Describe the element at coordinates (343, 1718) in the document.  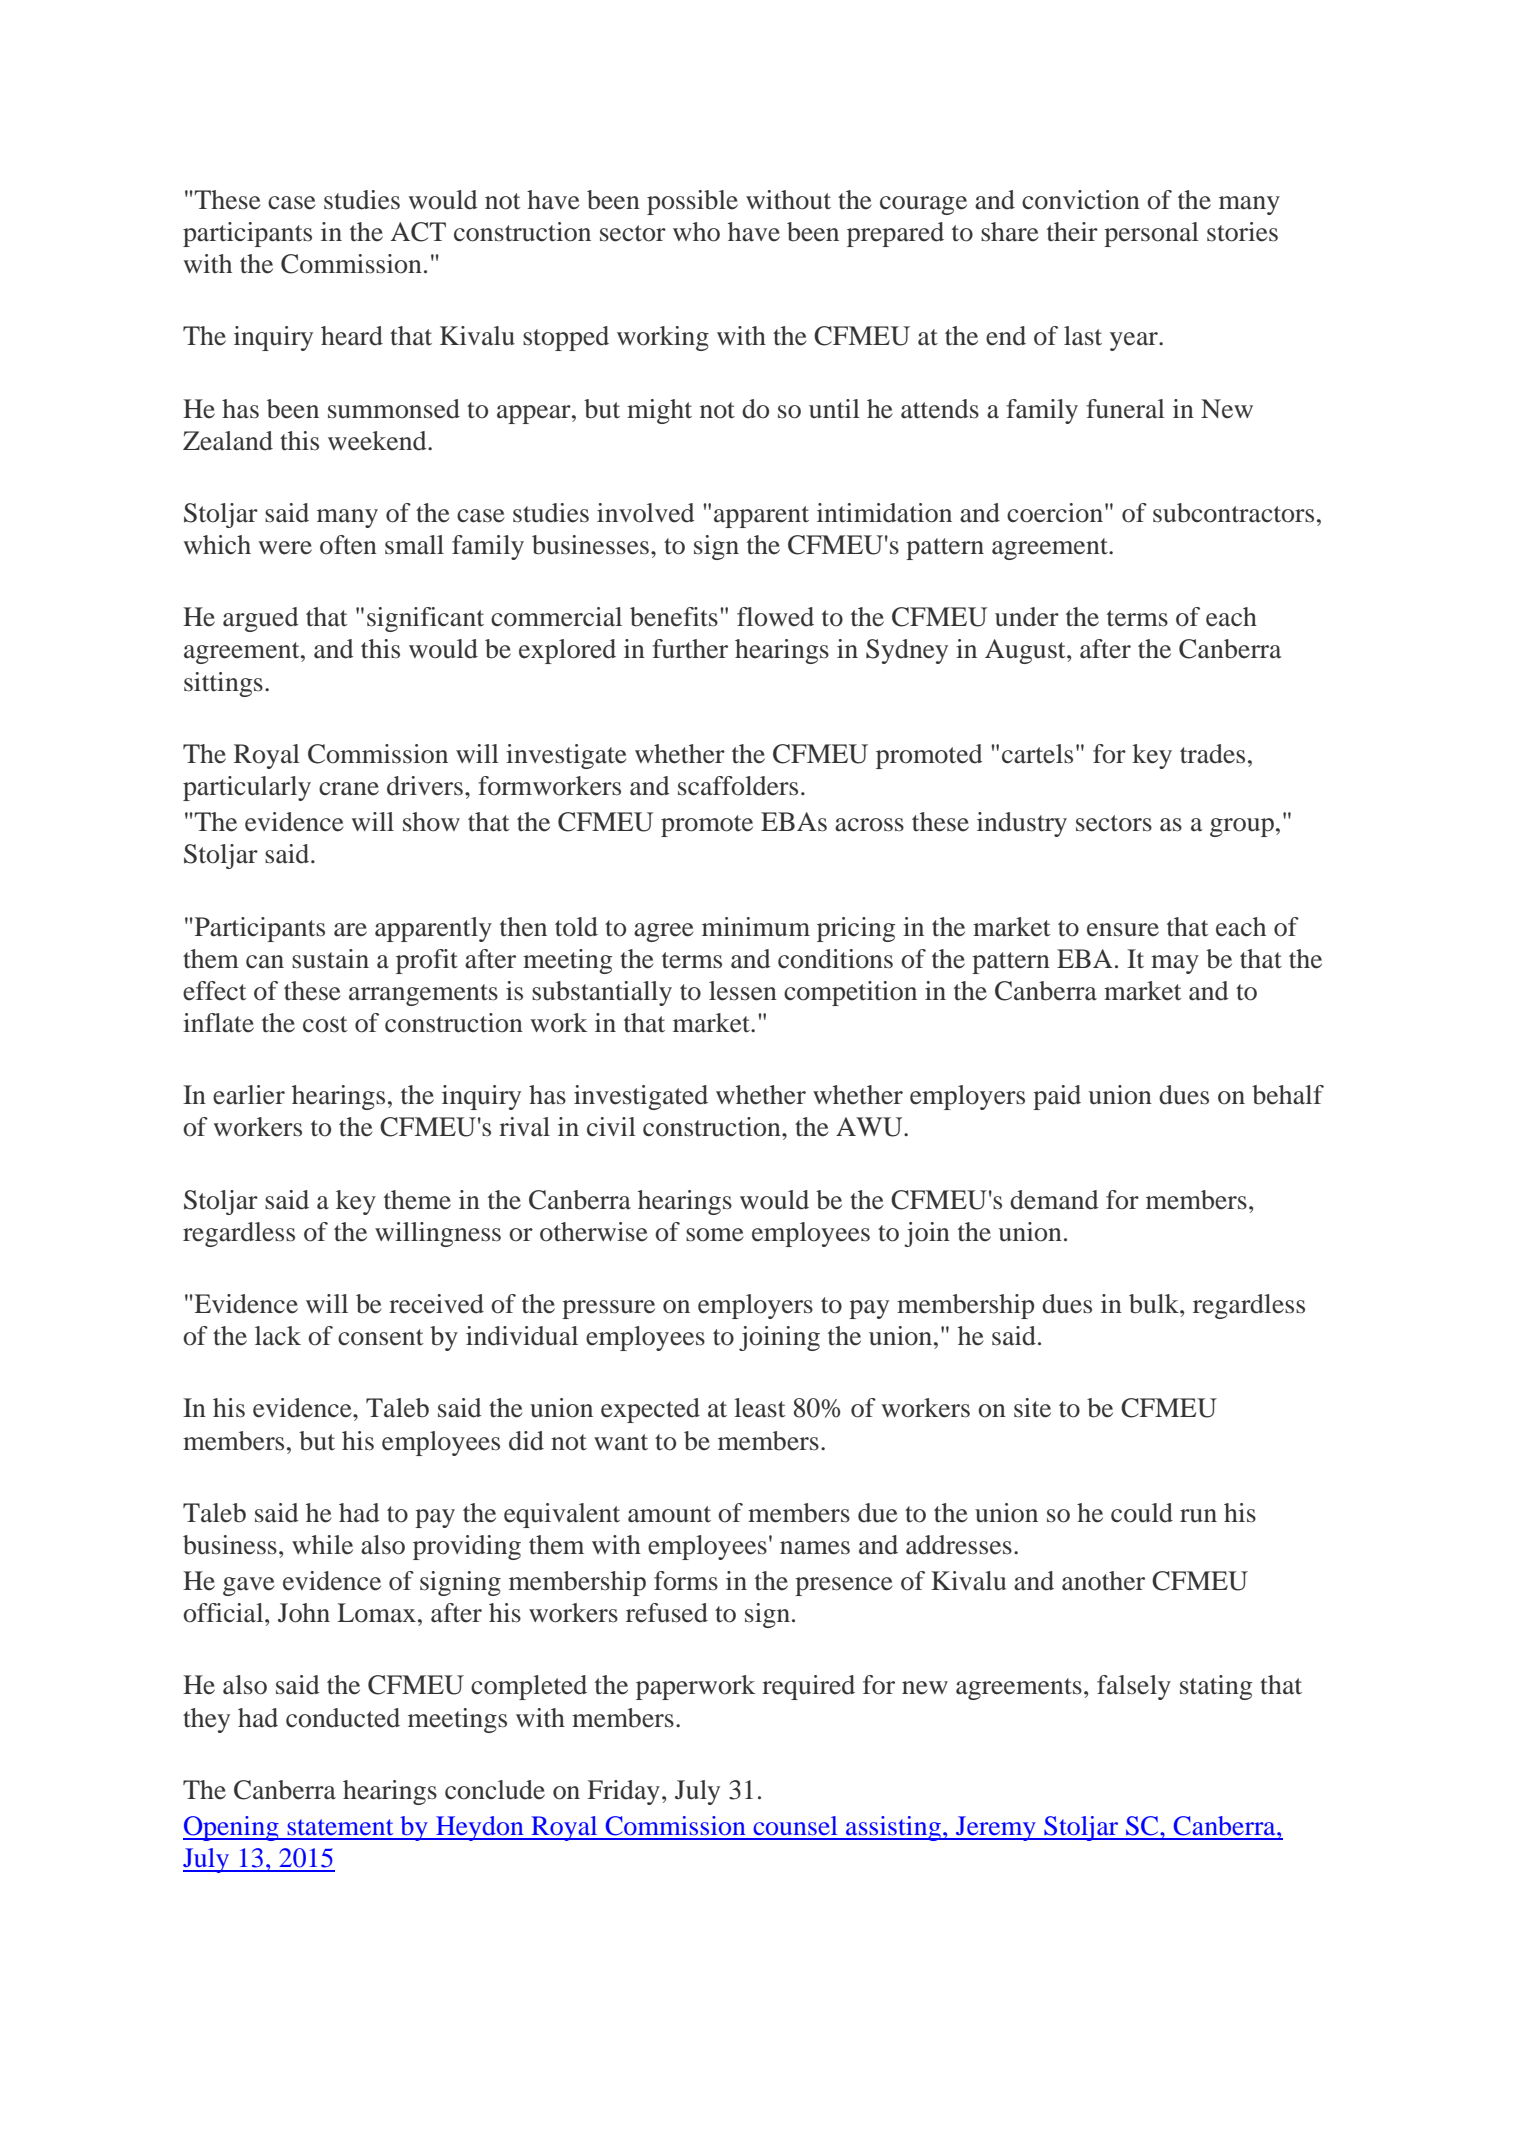
I see `conducted` at that location.
